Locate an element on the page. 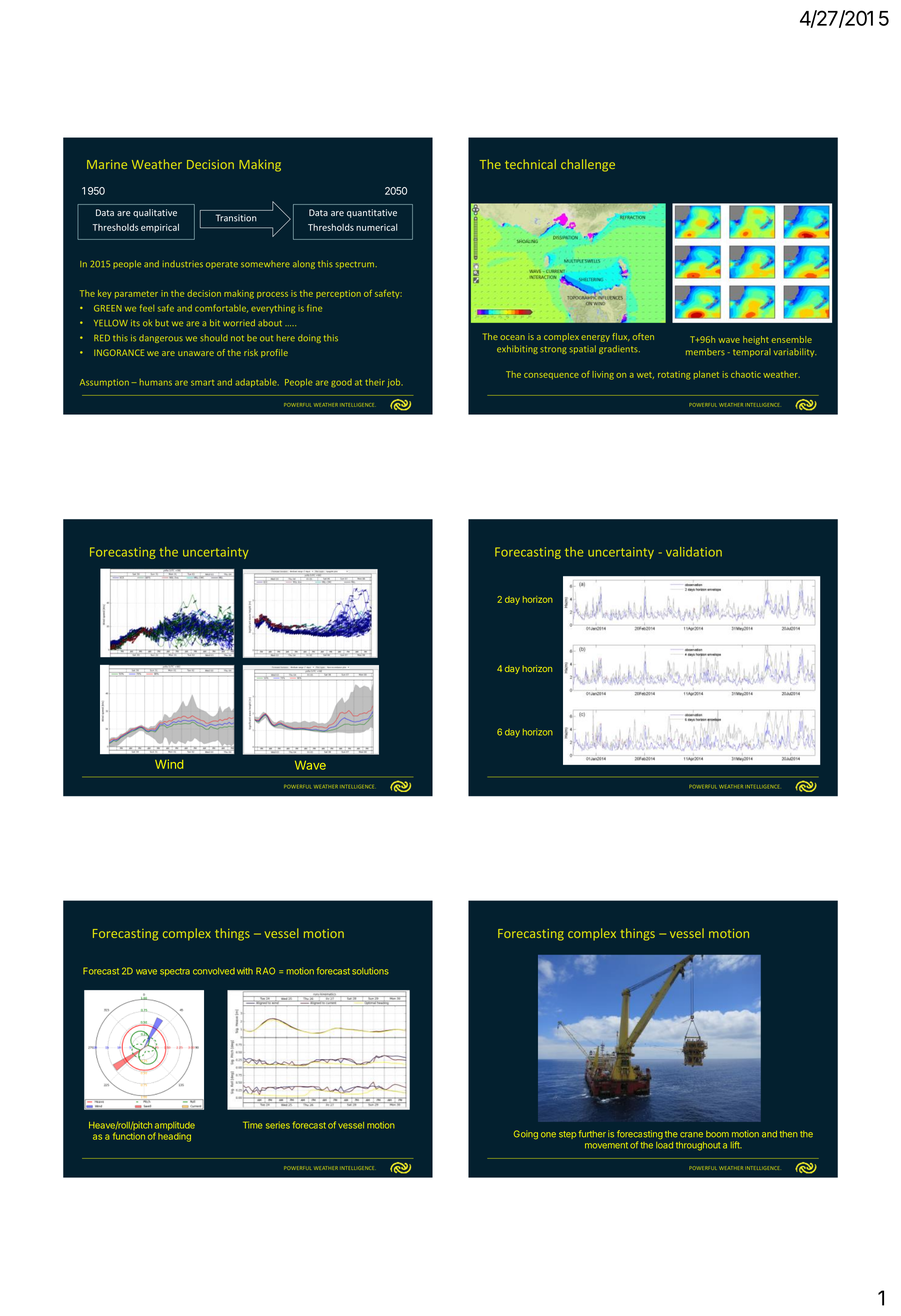  quantitative is located at coordinates (372, 213).
